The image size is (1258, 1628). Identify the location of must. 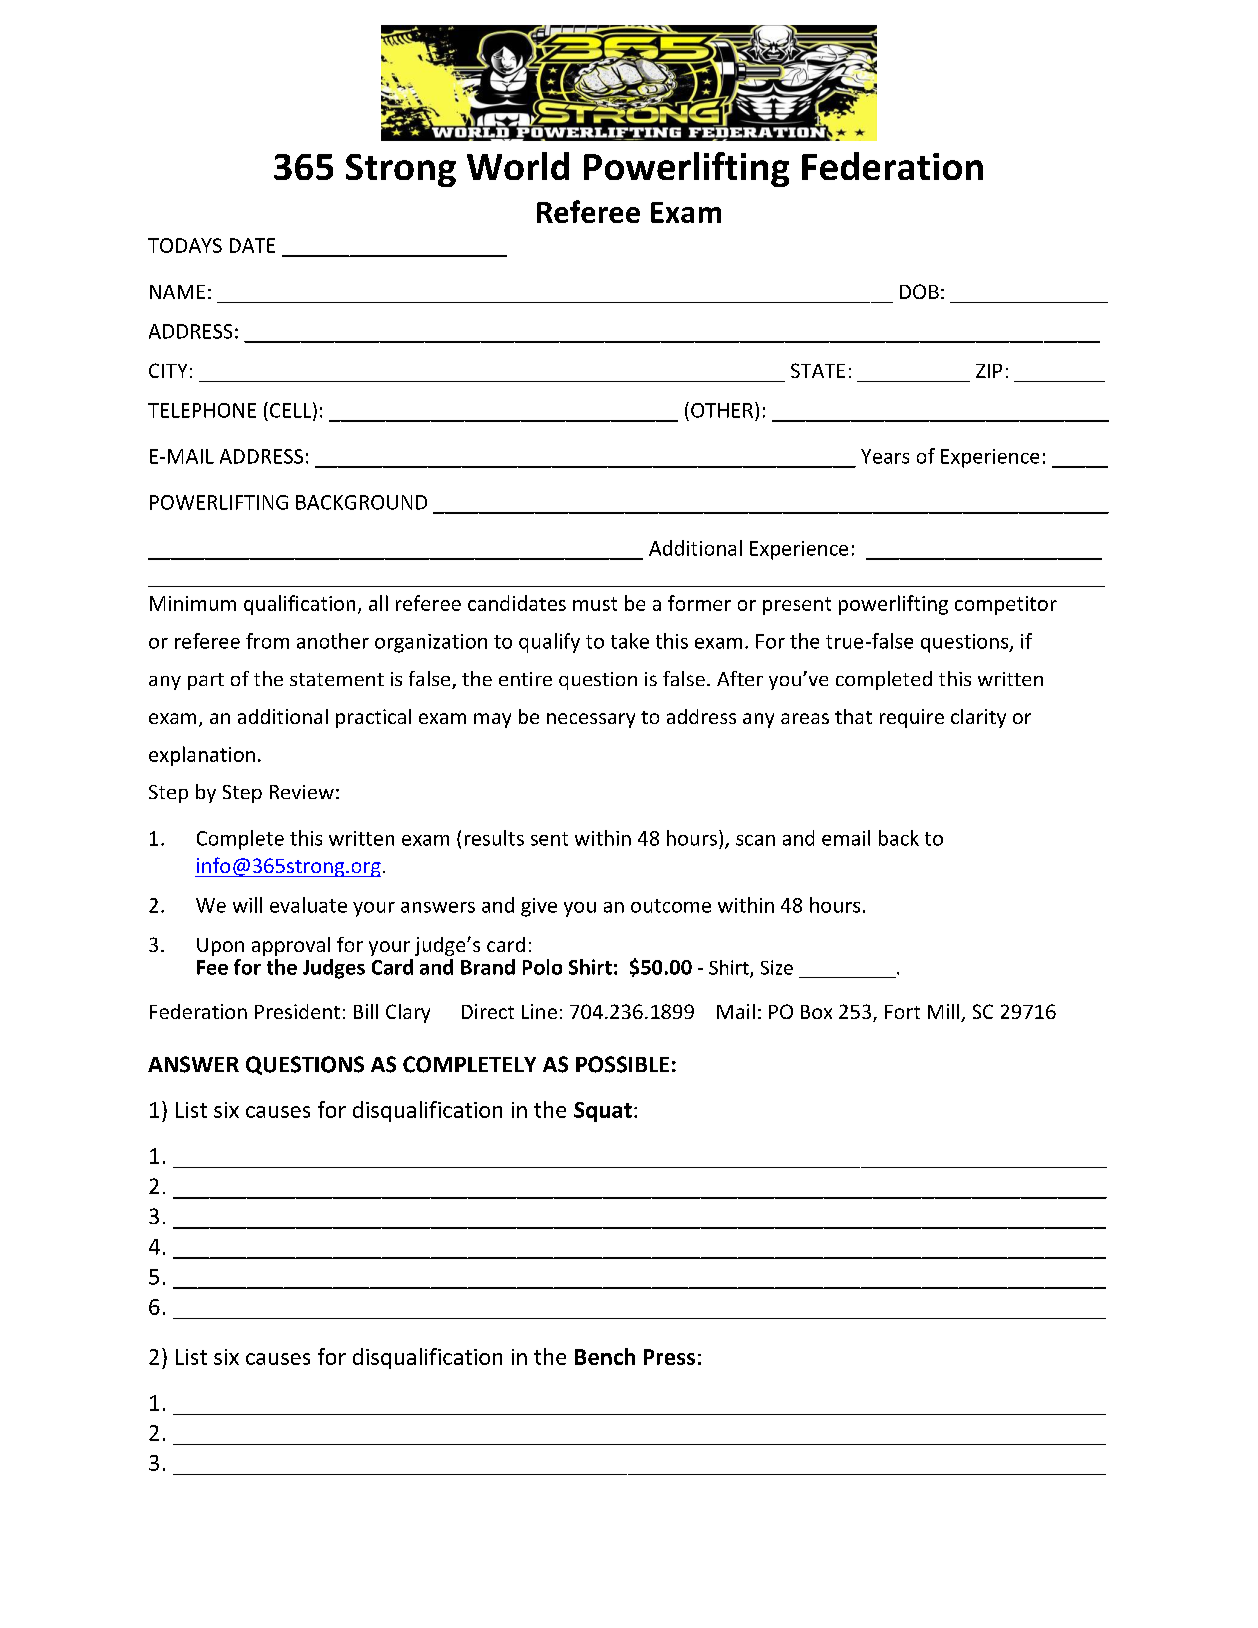
(595, 604).
